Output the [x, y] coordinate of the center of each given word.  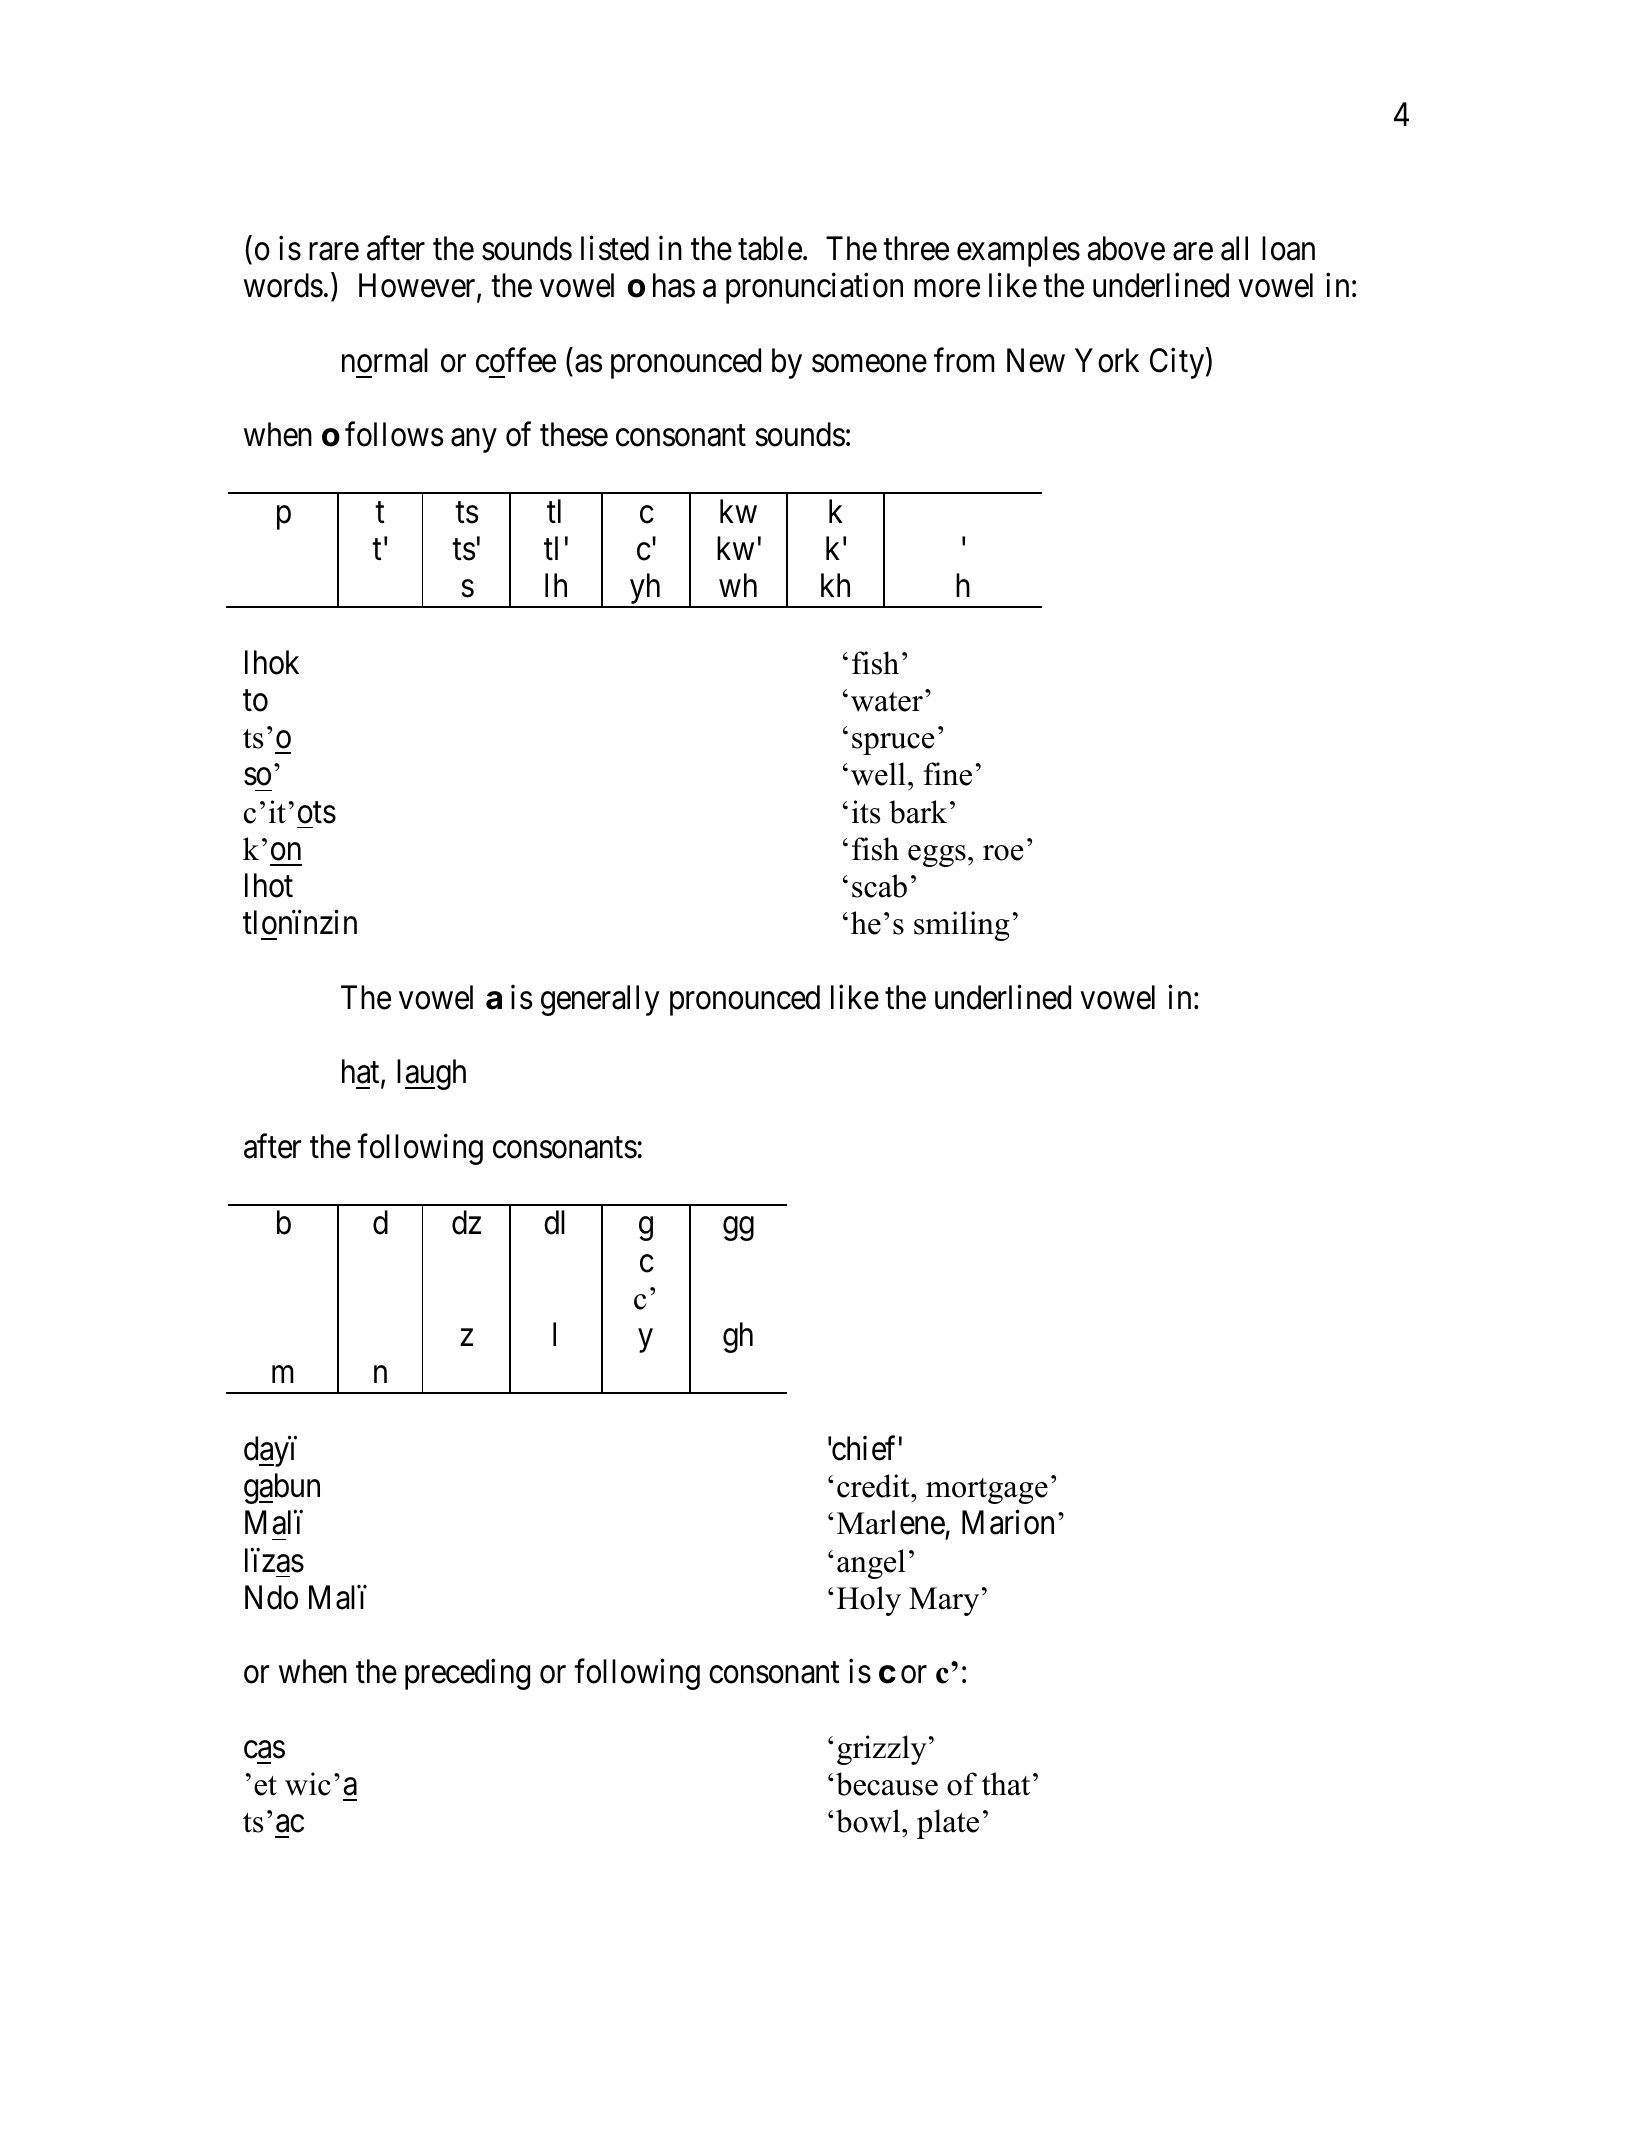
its [866, 812]
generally [600, 1000]
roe [1003, 853]
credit [874, 1486]
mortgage [987, 1491]
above [1126, 248]
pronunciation [814, 288]
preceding [467, 1674]
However [418, 287]
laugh [431, 1074]
